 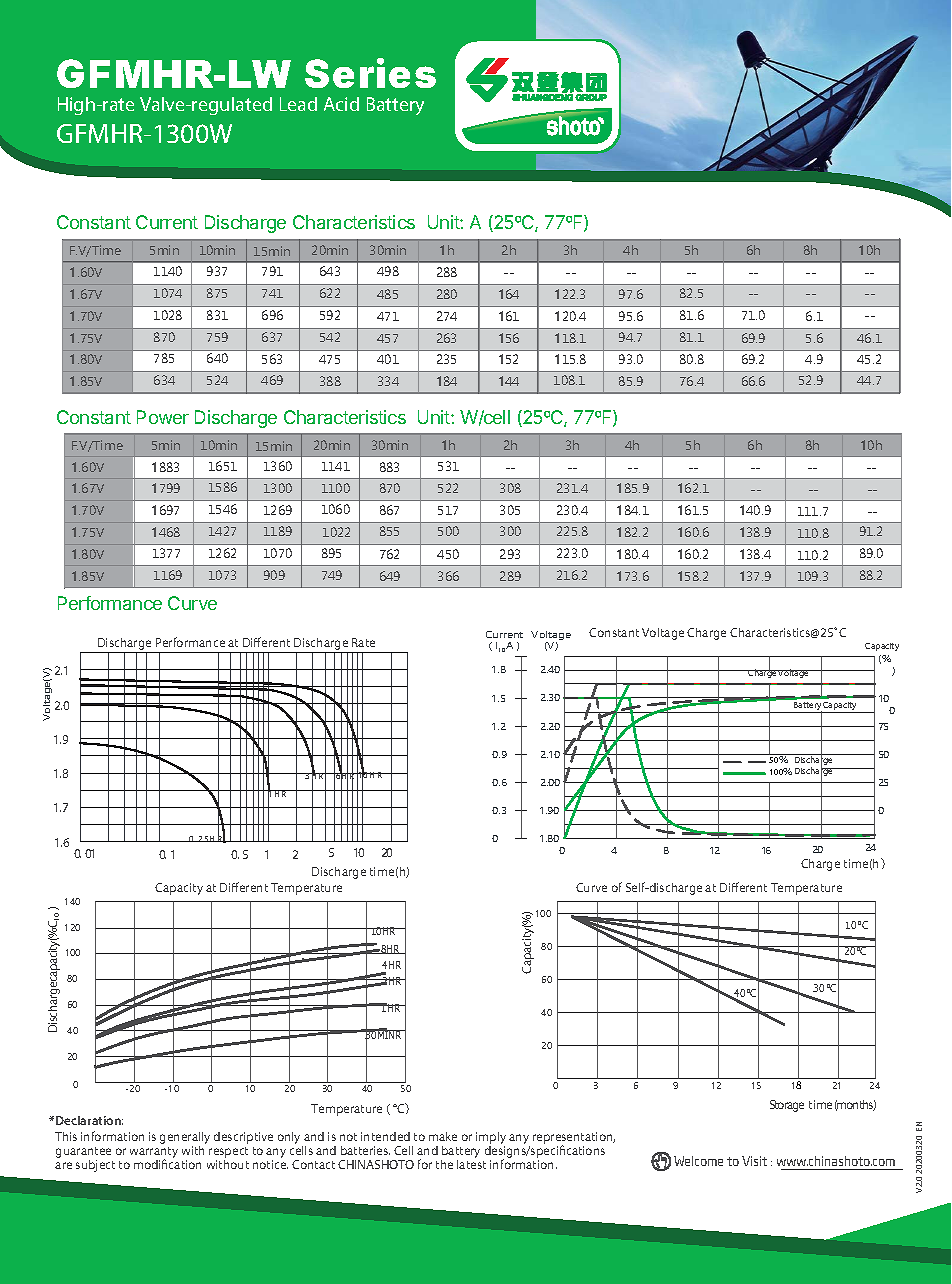 I want to click on Declaration, so click(x=89, y=1120).
